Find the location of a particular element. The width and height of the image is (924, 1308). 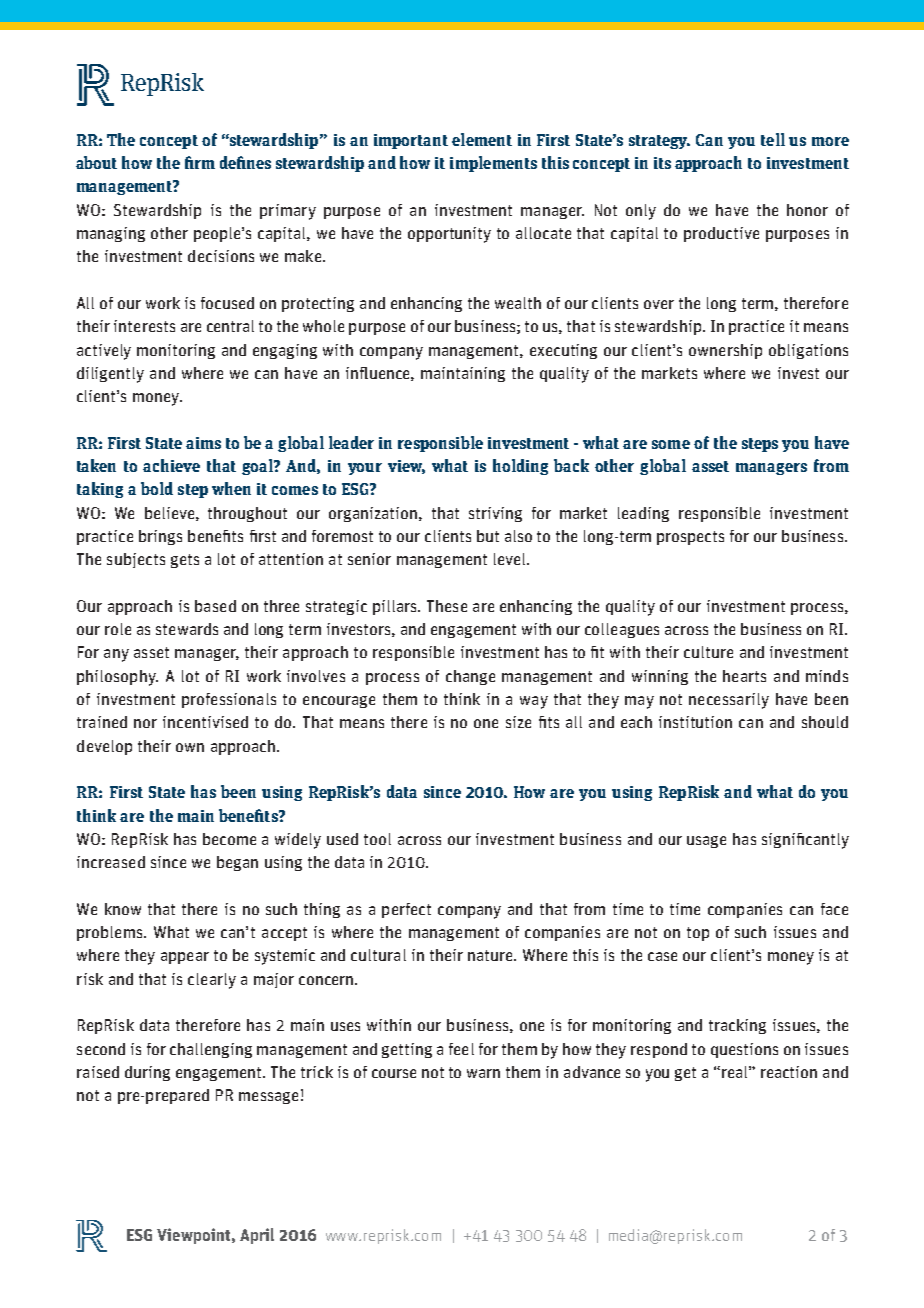

warn is located at coordinates (483, 1073).
